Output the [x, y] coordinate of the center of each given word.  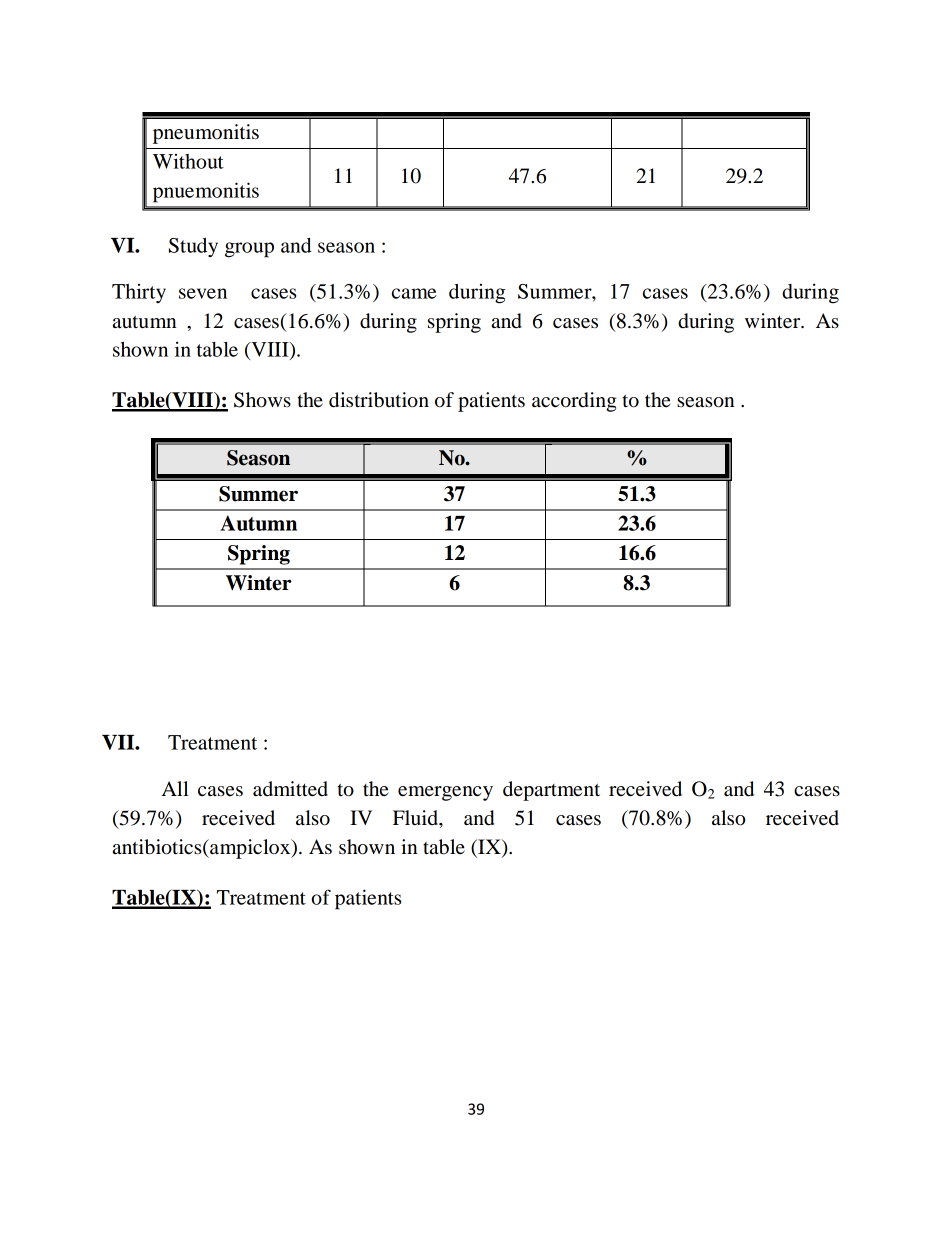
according [574, 402]
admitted [290, 789]
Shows [262, 400]
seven [203, 293]
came [414, 293]
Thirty [139, 293]
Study [193, 247]
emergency [445, 793]
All [175, 788]
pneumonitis [206, 134]
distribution [379, 400]
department [551, 791]
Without [188, 161]
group [249, 250]
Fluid [416, 818]
